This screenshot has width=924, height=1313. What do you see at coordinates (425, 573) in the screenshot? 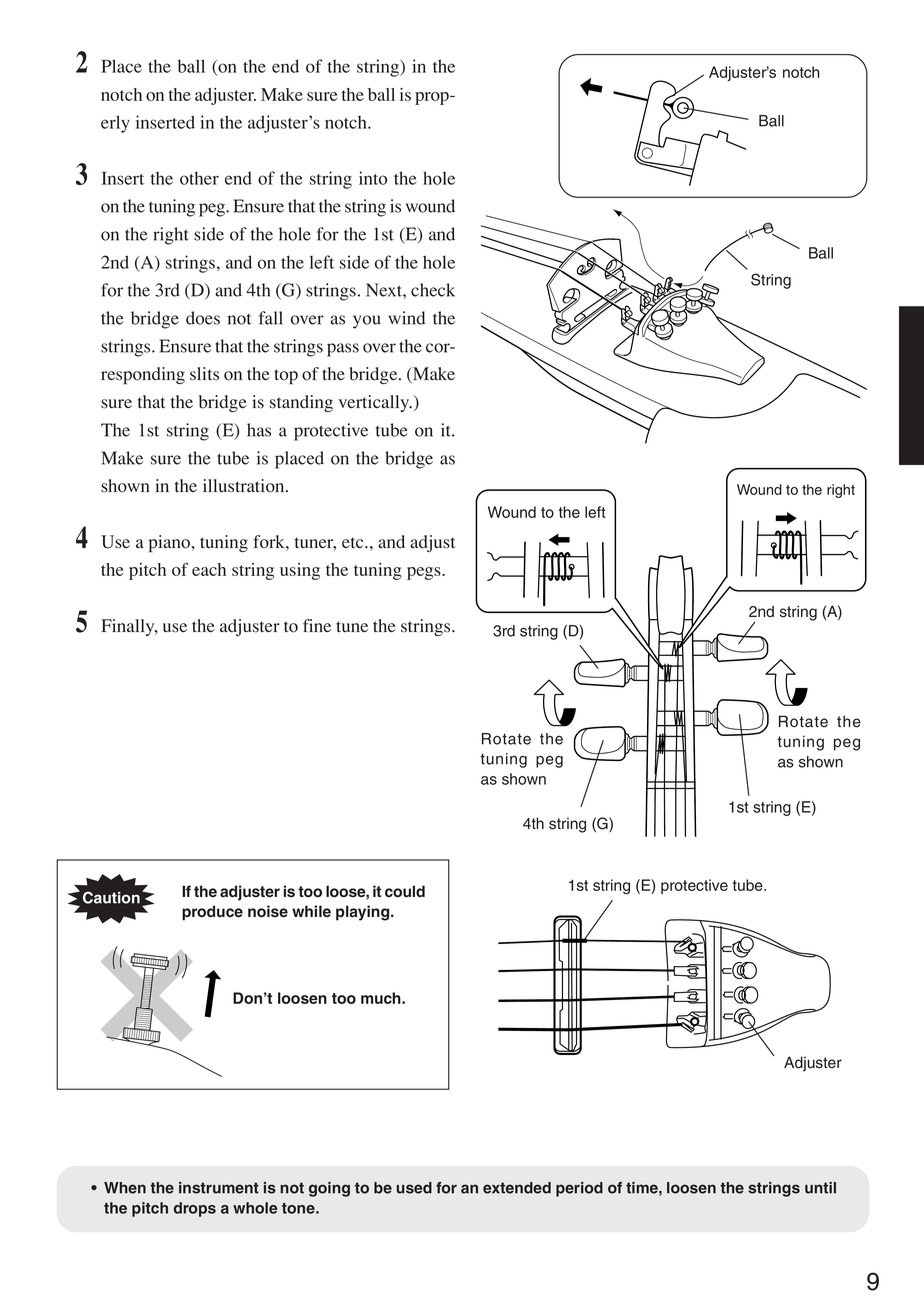
I see `pegs` at bounding box center [425, 573].
